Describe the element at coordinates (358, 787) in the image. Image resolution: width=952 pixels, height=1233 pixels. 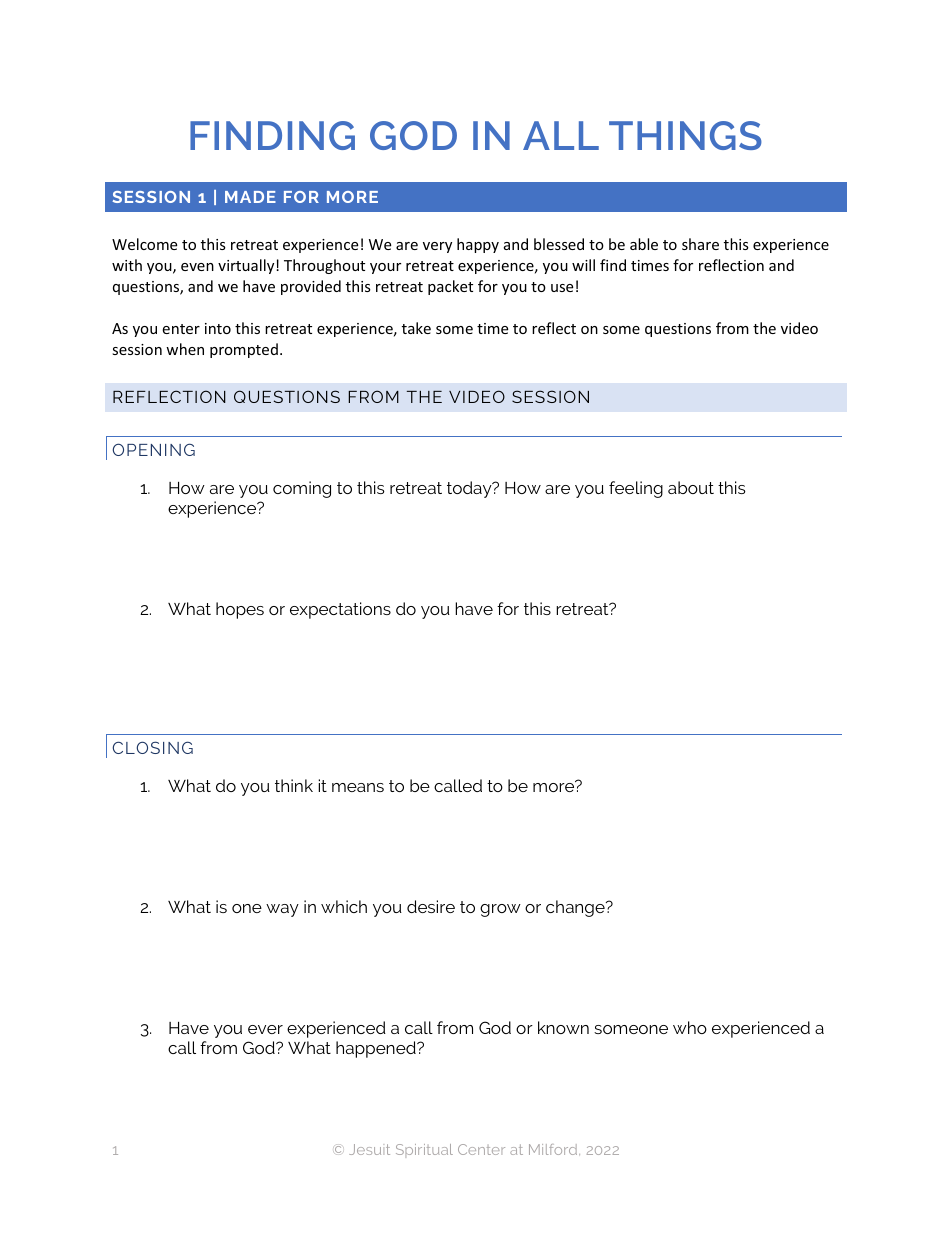
I see `means` at that location.
